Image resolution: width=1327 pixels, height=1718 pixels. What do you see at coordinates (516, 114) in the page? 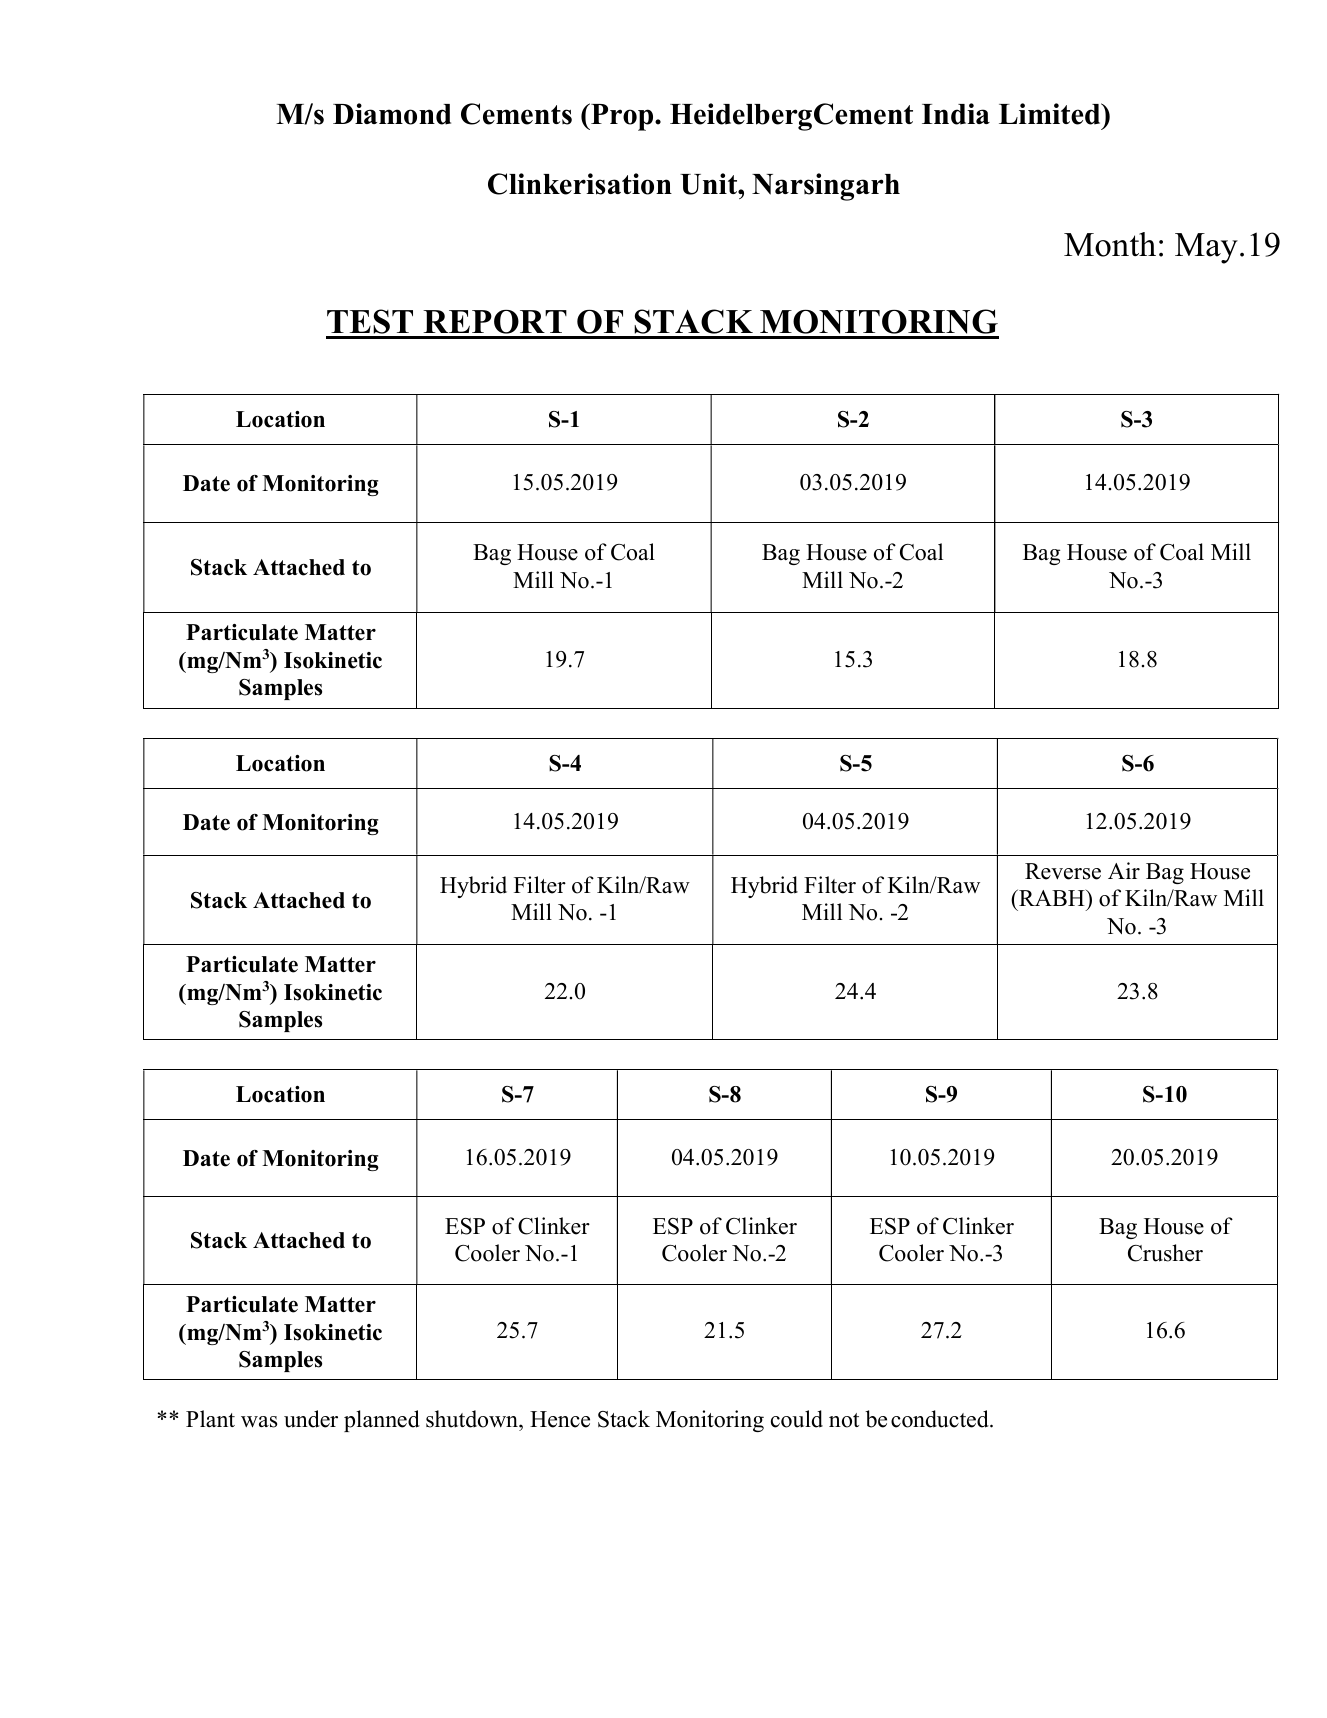
I see `Cements` at bounding box center [516, 114].
